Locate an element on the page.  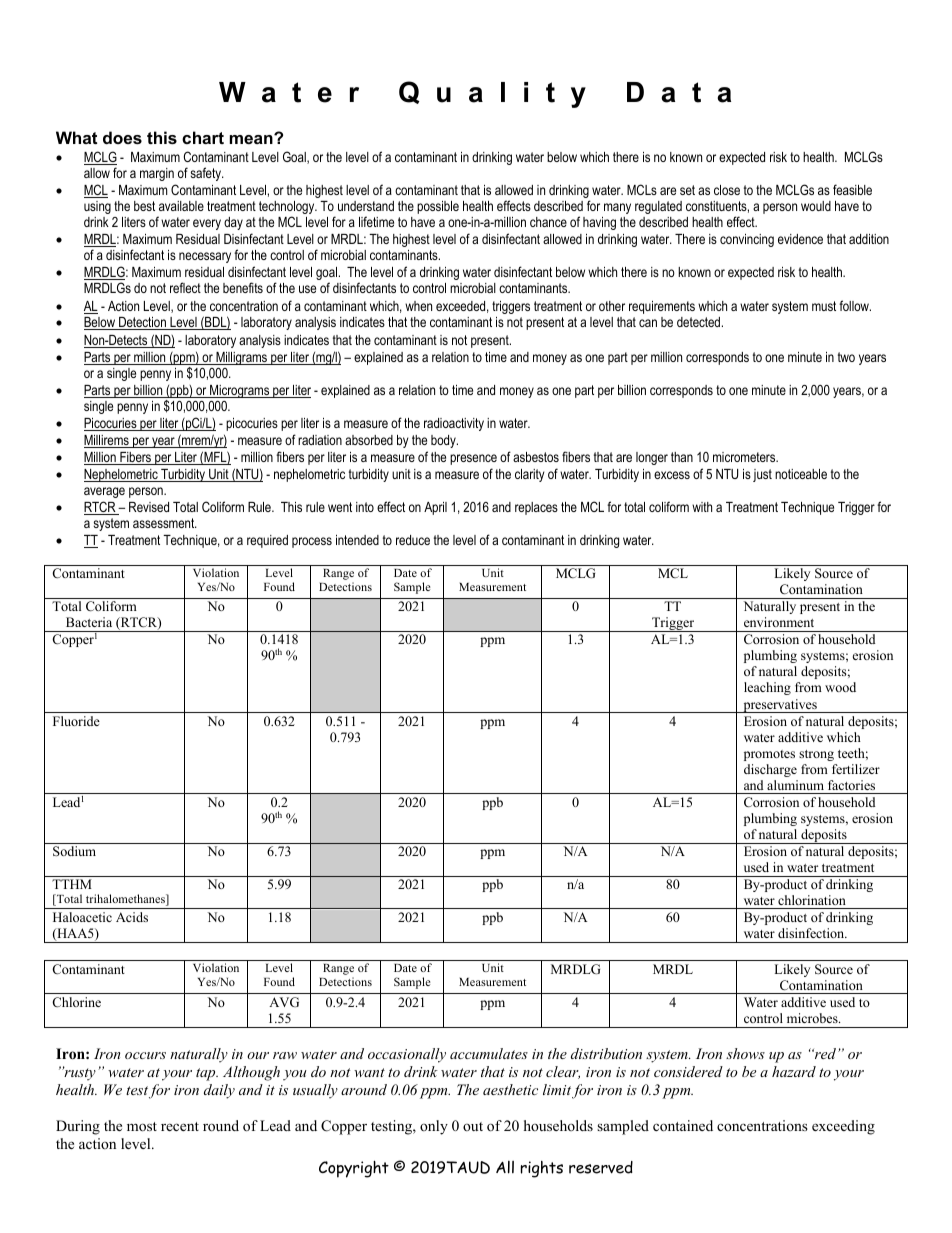
out is located at coordinates (473, 1126).
